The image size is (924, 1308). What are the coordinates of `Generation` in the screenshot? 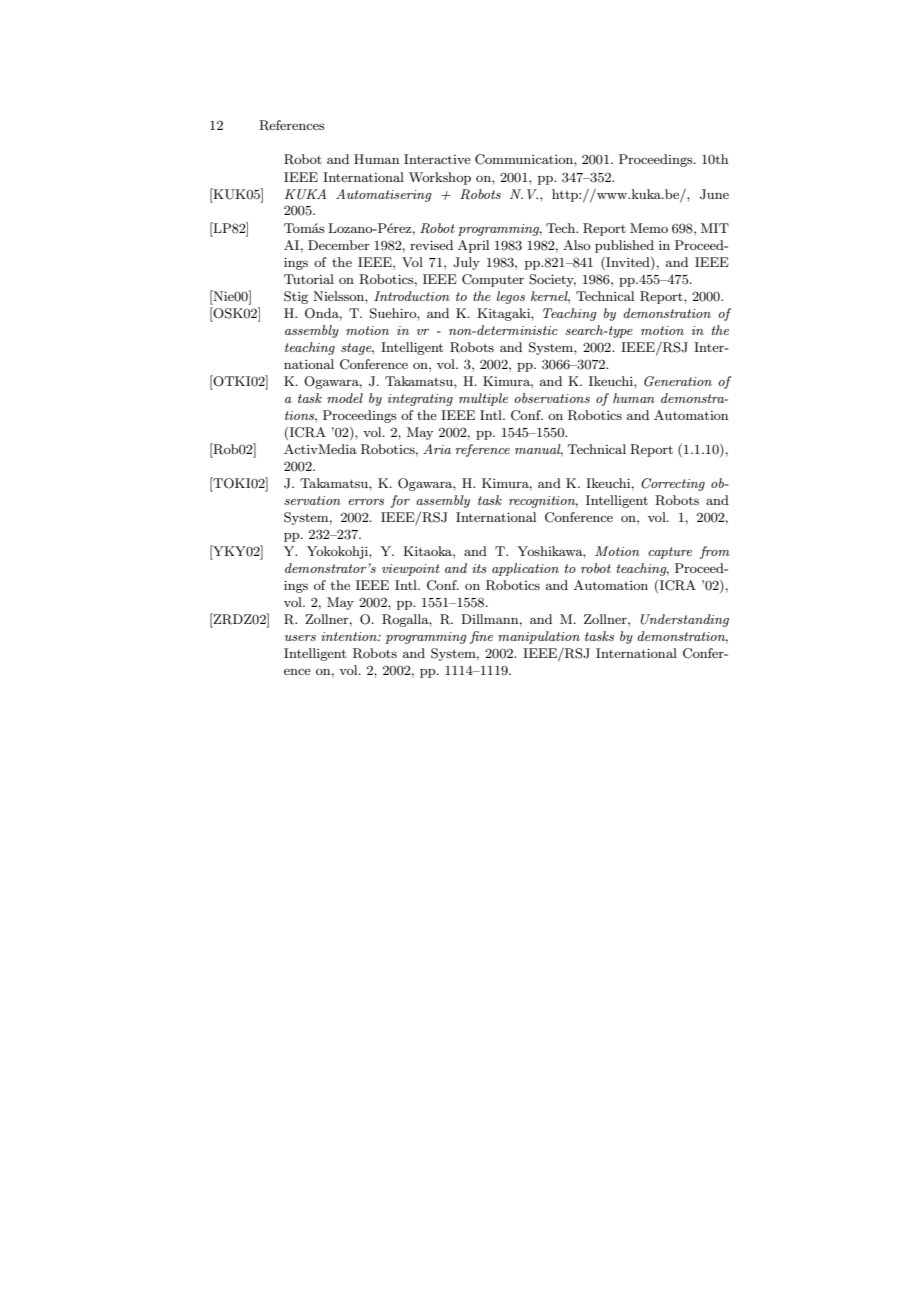 It's located at (678, 381).
